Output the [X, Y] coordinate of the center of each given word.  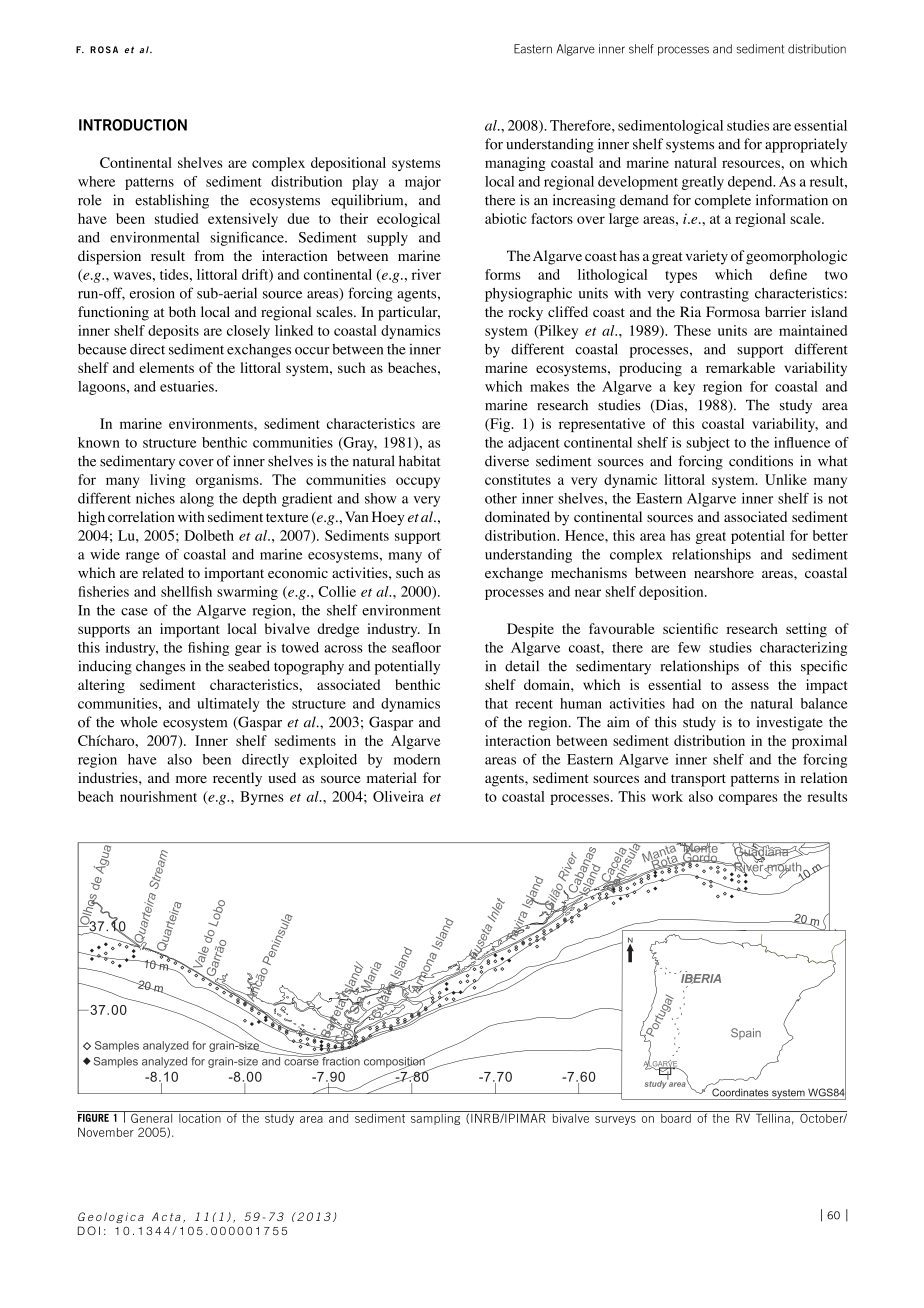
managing [515, 164]
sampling [435, 1118]
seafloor [416, 647]
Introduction [133, 125]
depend [751, 183]
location [200, 1117]
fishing [208, 649]
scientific [690, 628]
